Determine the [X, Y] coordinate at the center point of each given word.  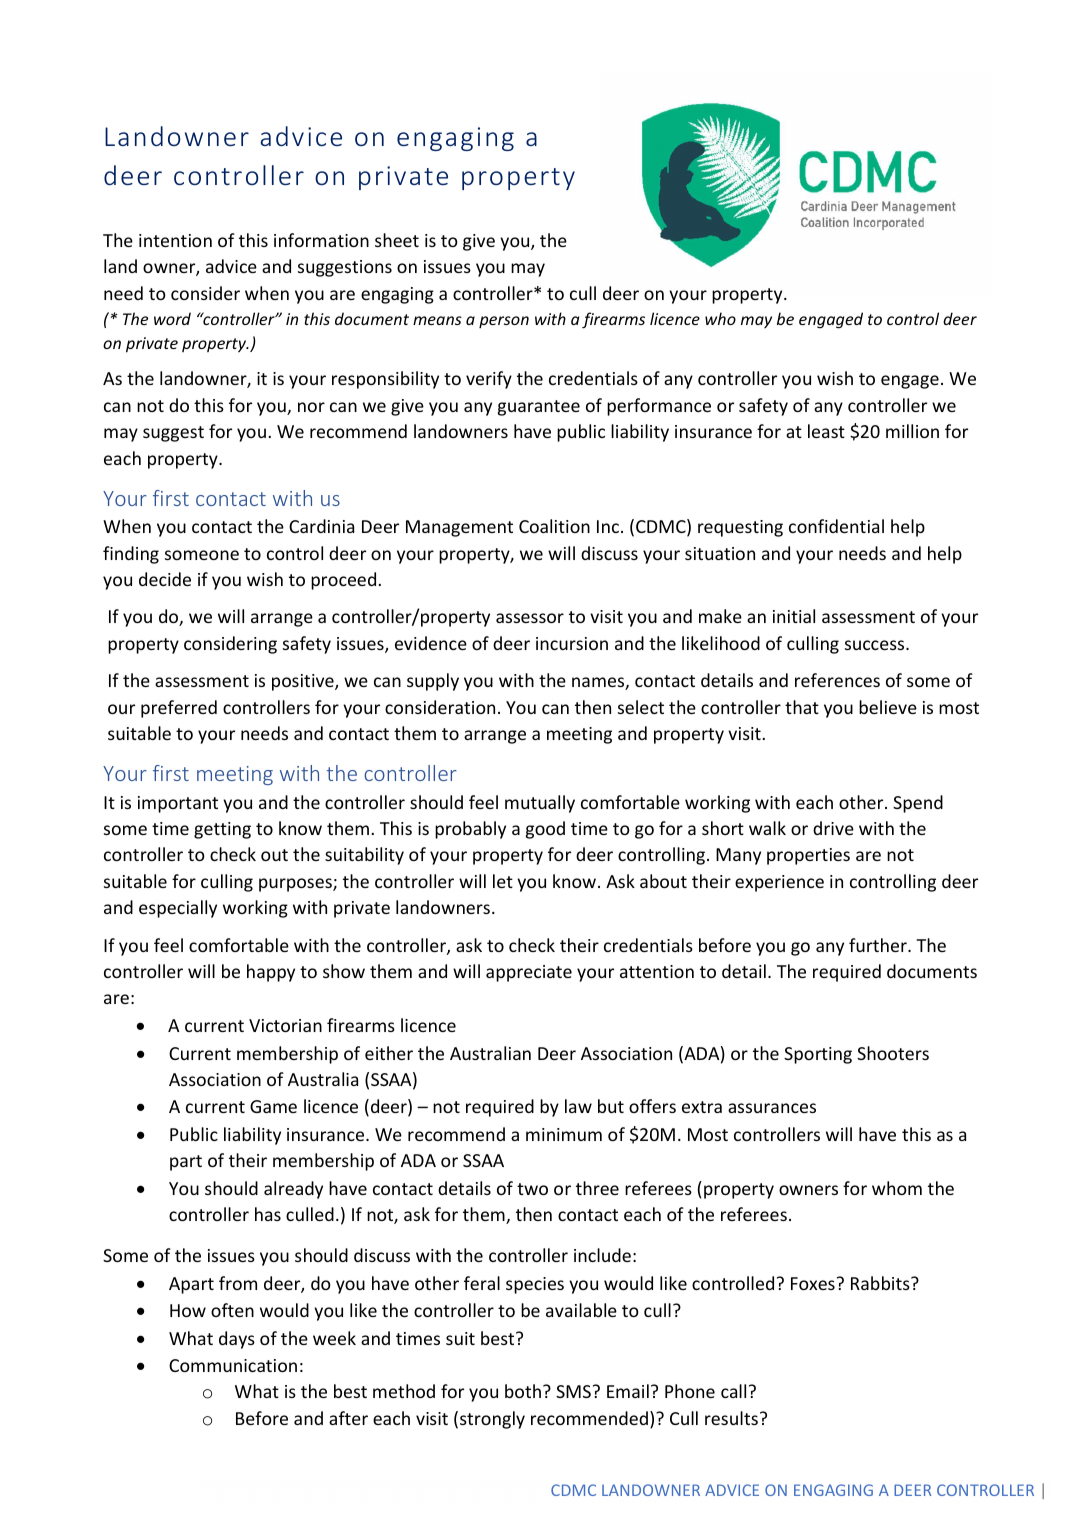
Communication [233, 1365]
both [523, 1391]
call [733, 1391]
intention [175, 240]
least [826, 431]
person [504, 322]
